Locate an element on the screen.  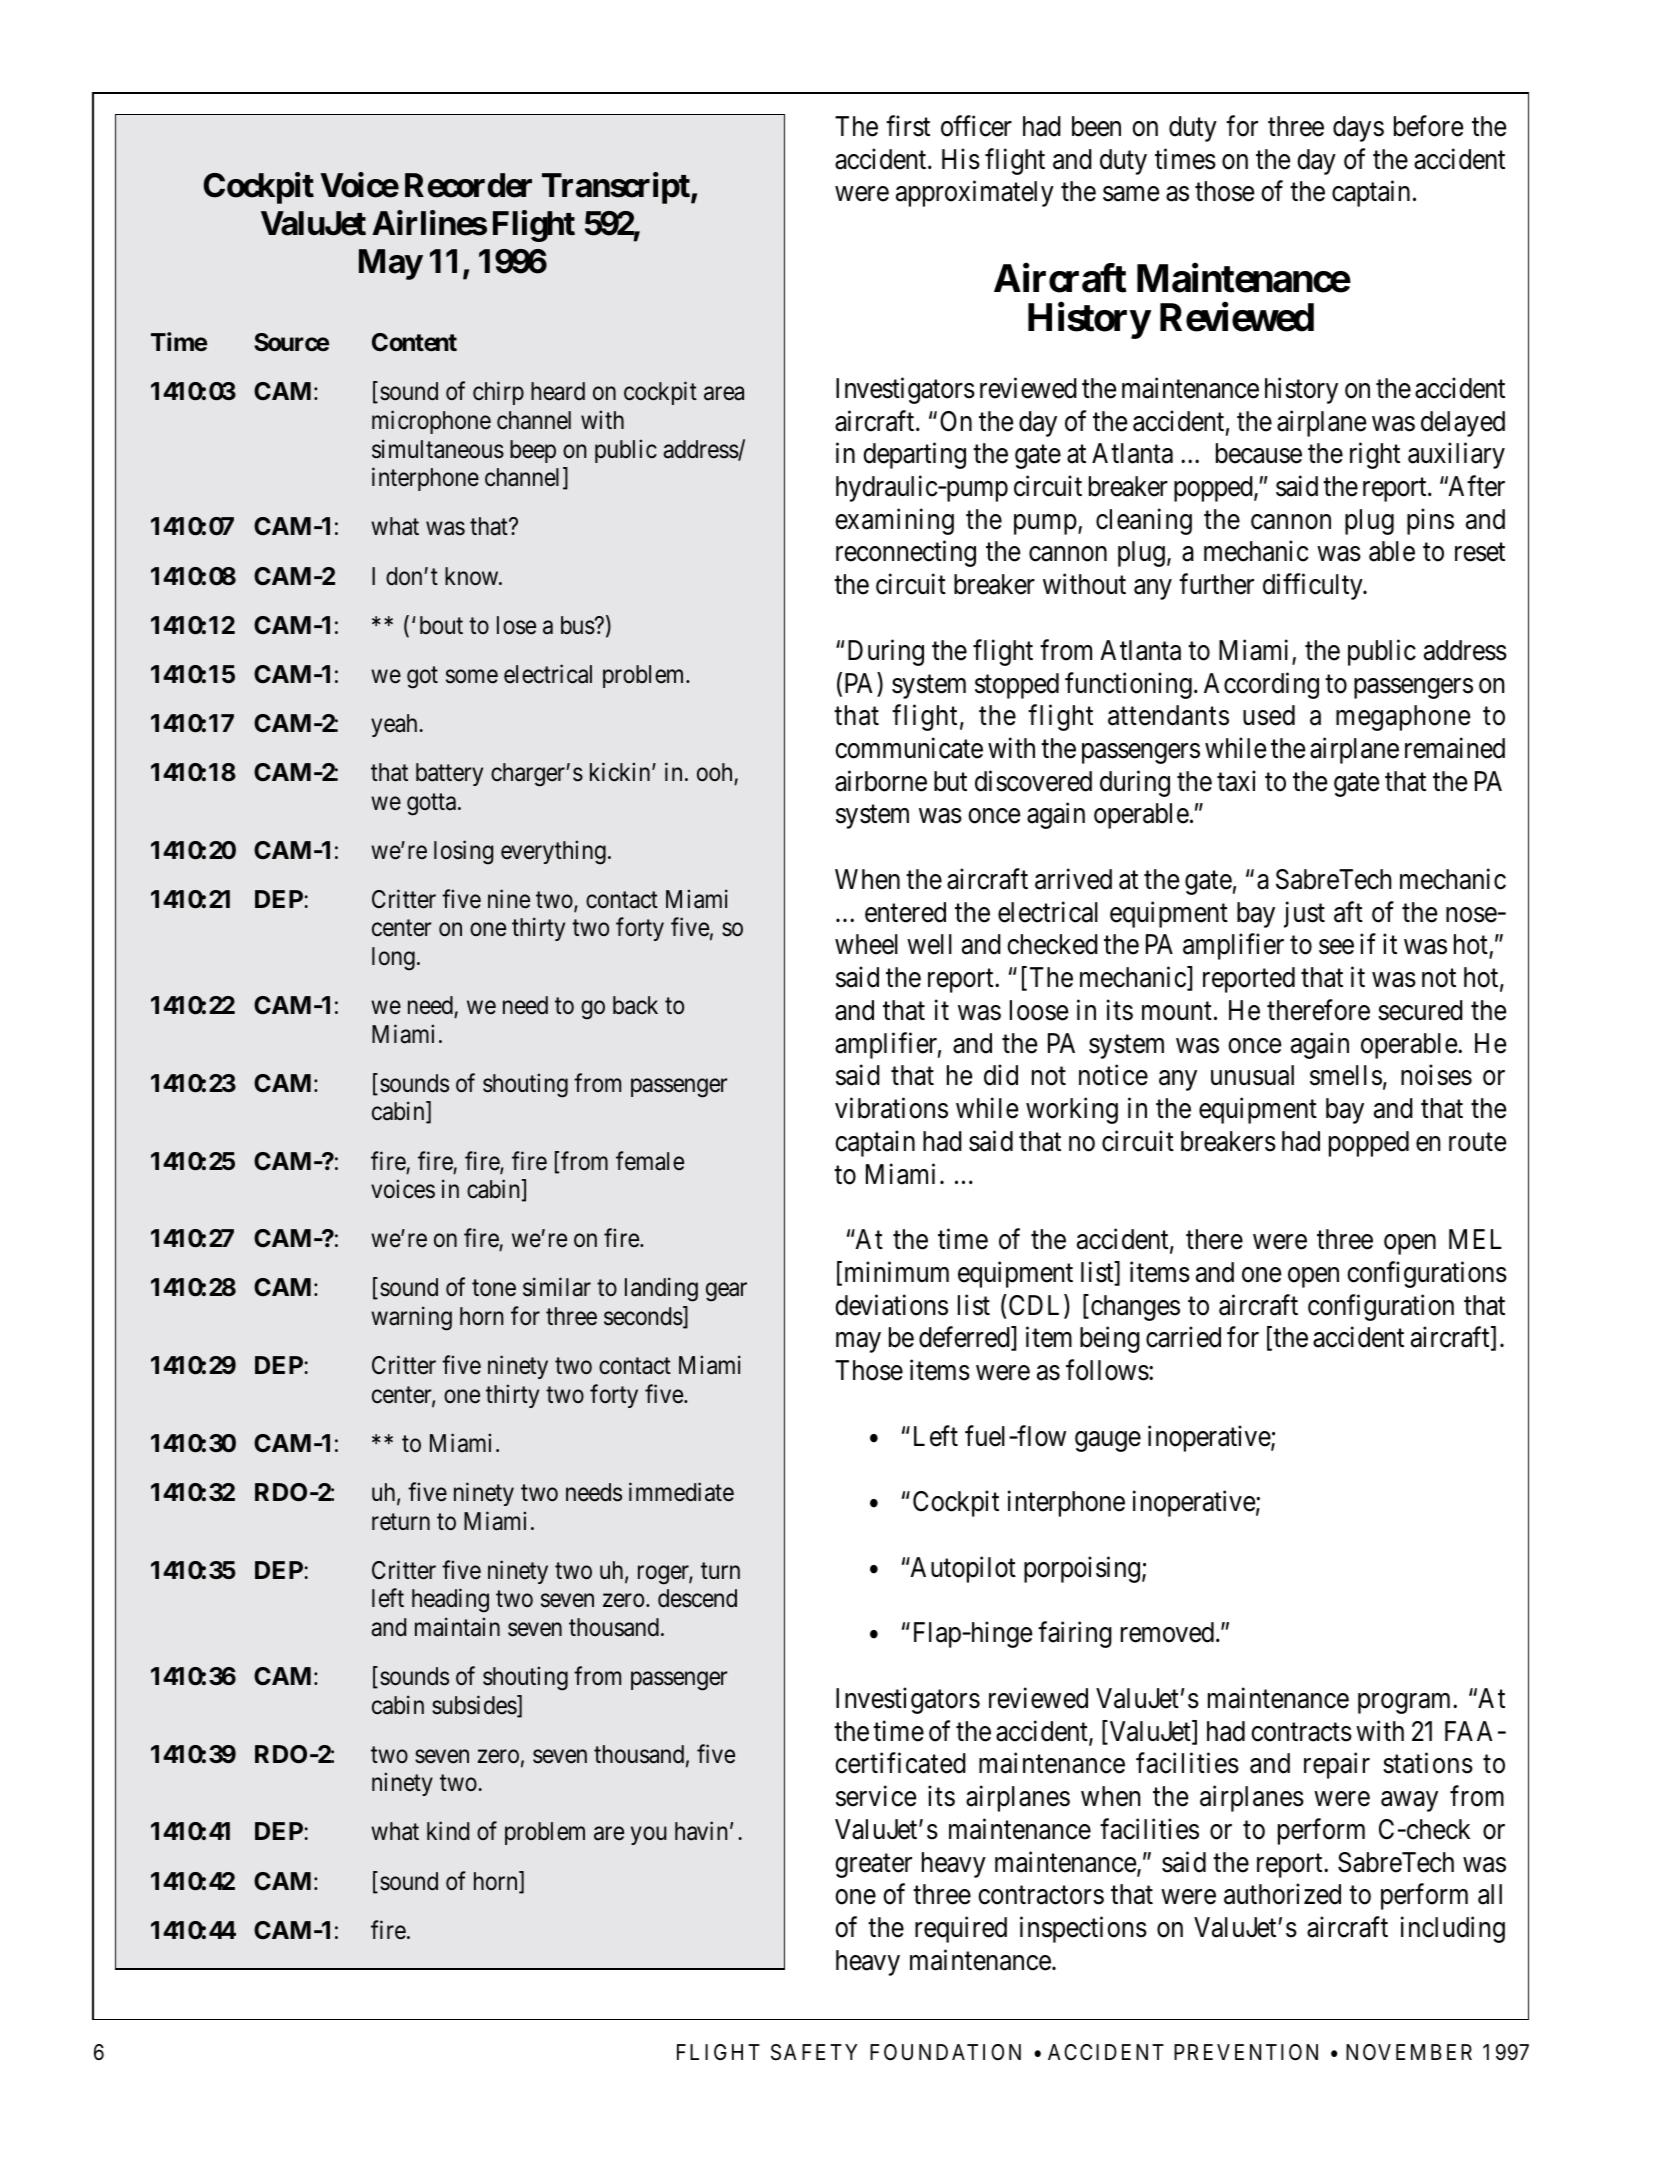
Recorder is located at coordinates (468, 185).
